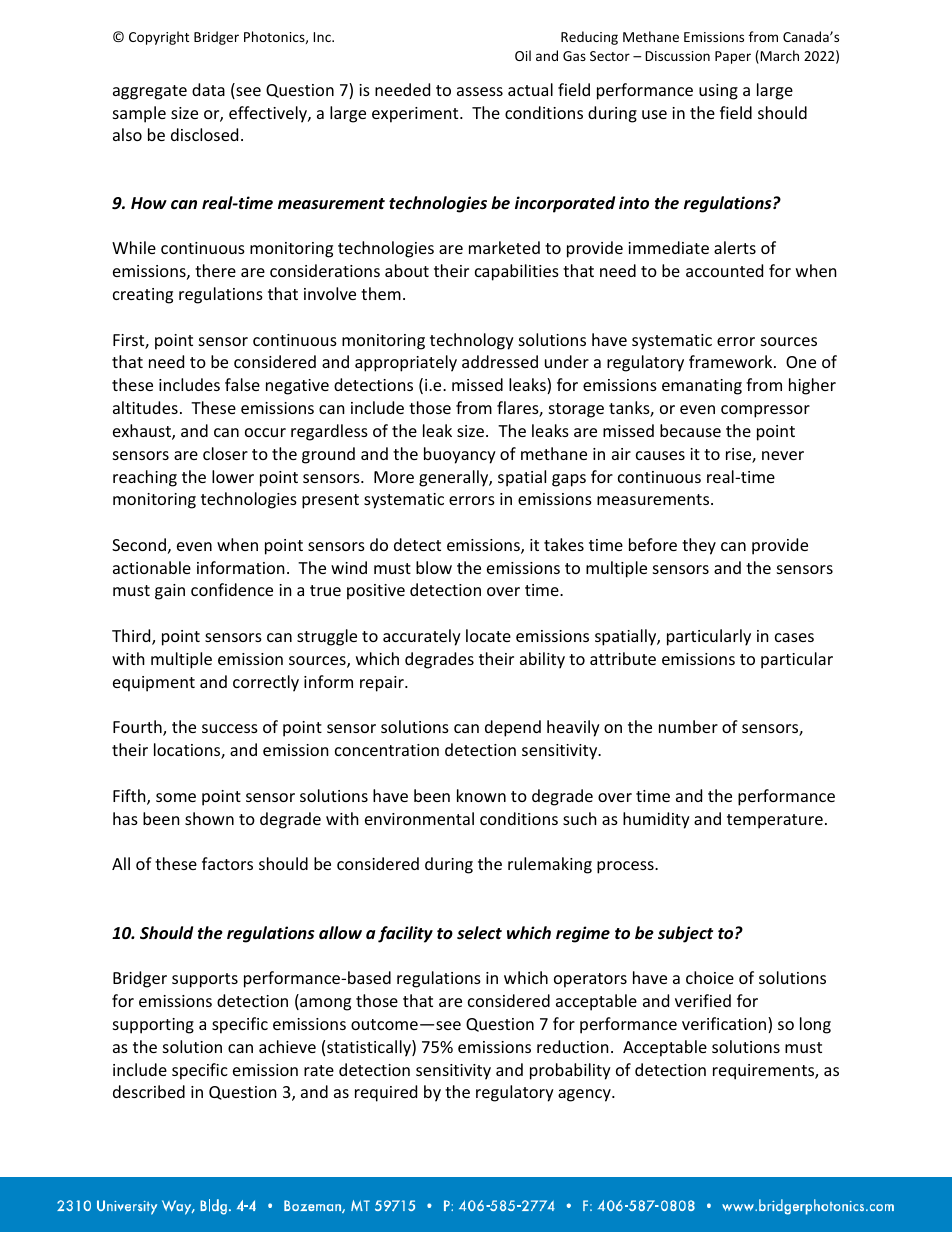  I want to click on Paper, so click(733, 57).
